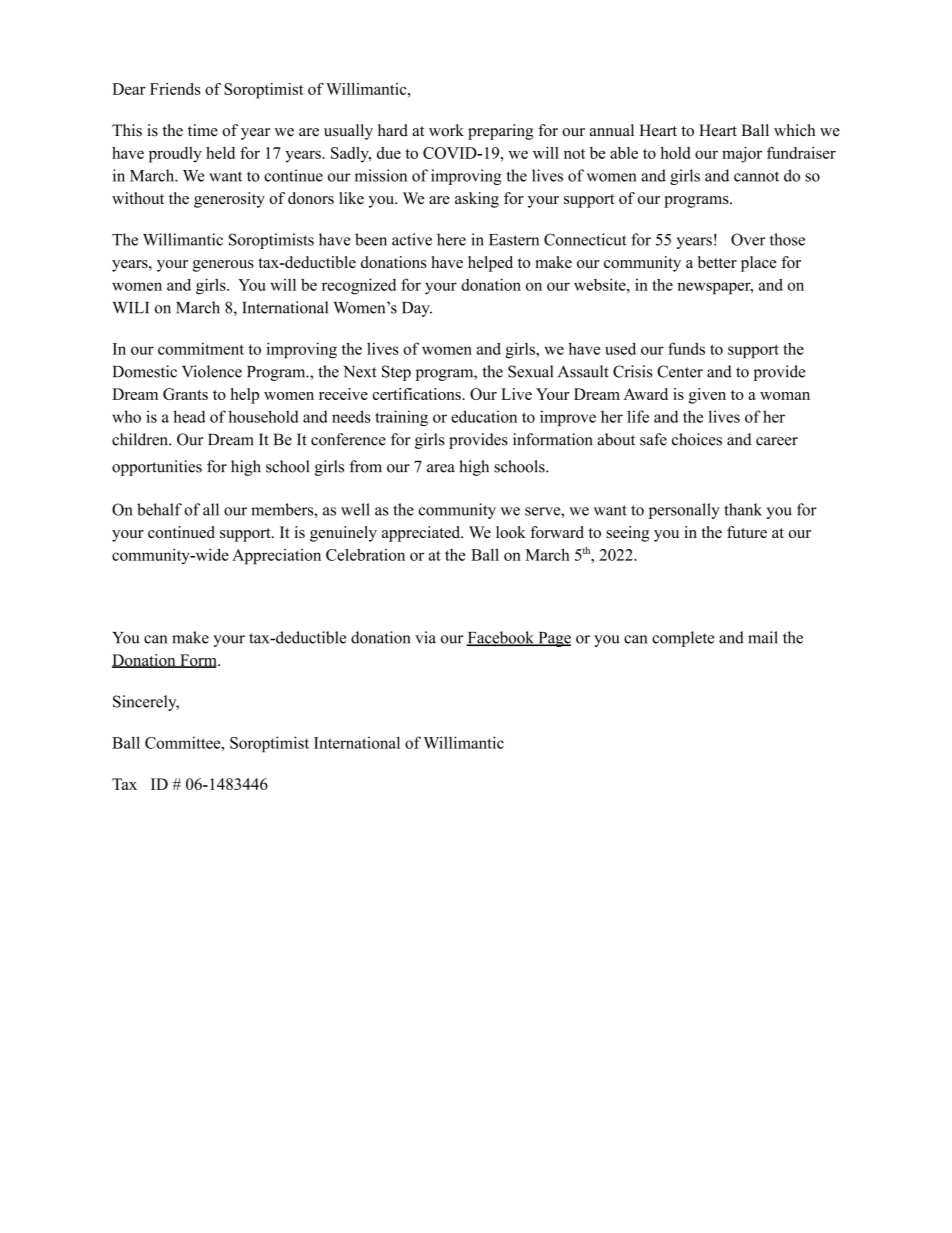  Describe the element at coordinates (229, 200) in the screenshot. I see `generosity` at that location.
